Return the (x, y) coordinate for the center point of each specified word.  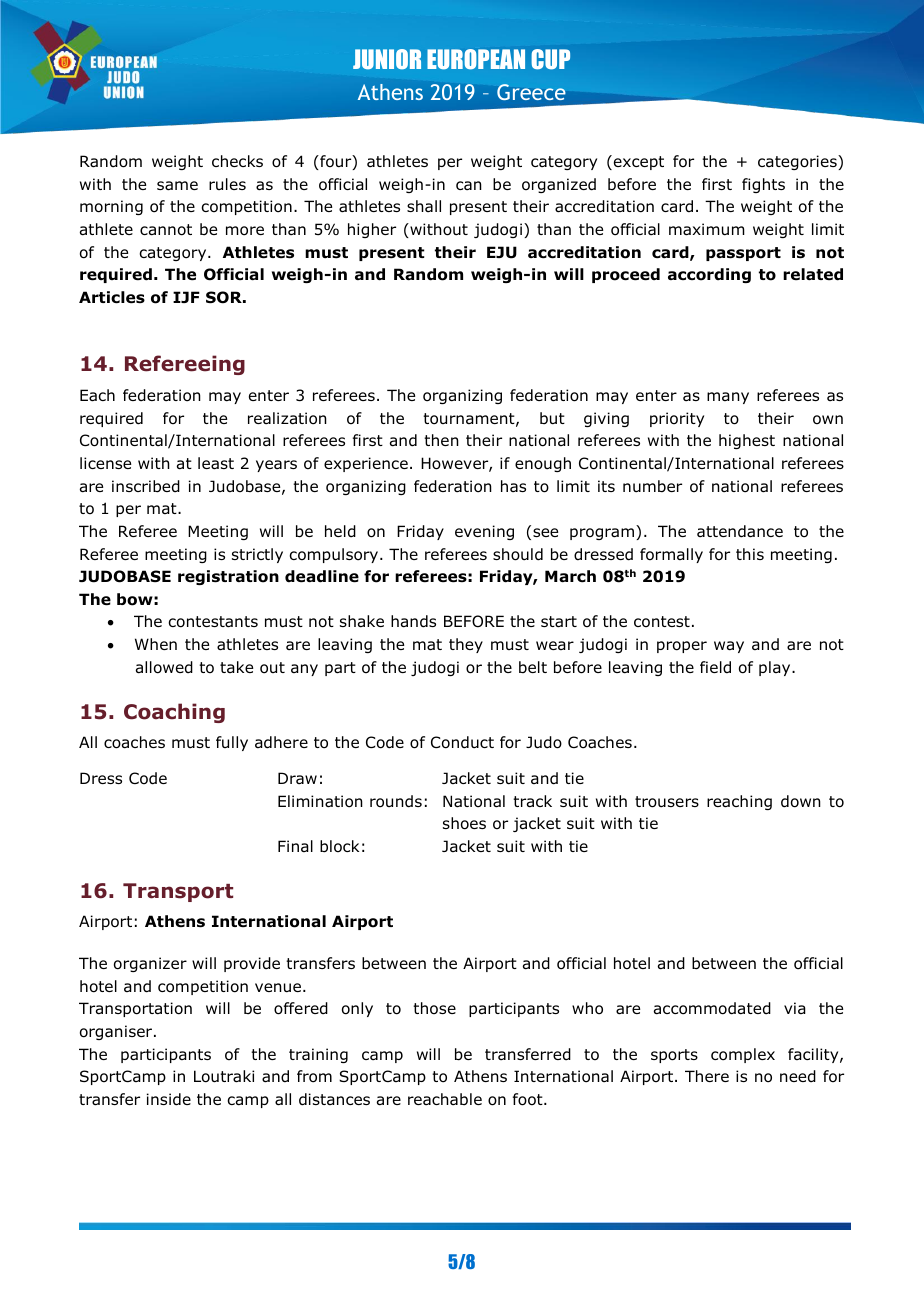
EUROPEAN (476, 59)
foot (529, 1099)
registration (228, 577)
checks (237, 161)
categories (798, 162)
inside (169, 1099)
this (750, 554)
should (518, 554)
